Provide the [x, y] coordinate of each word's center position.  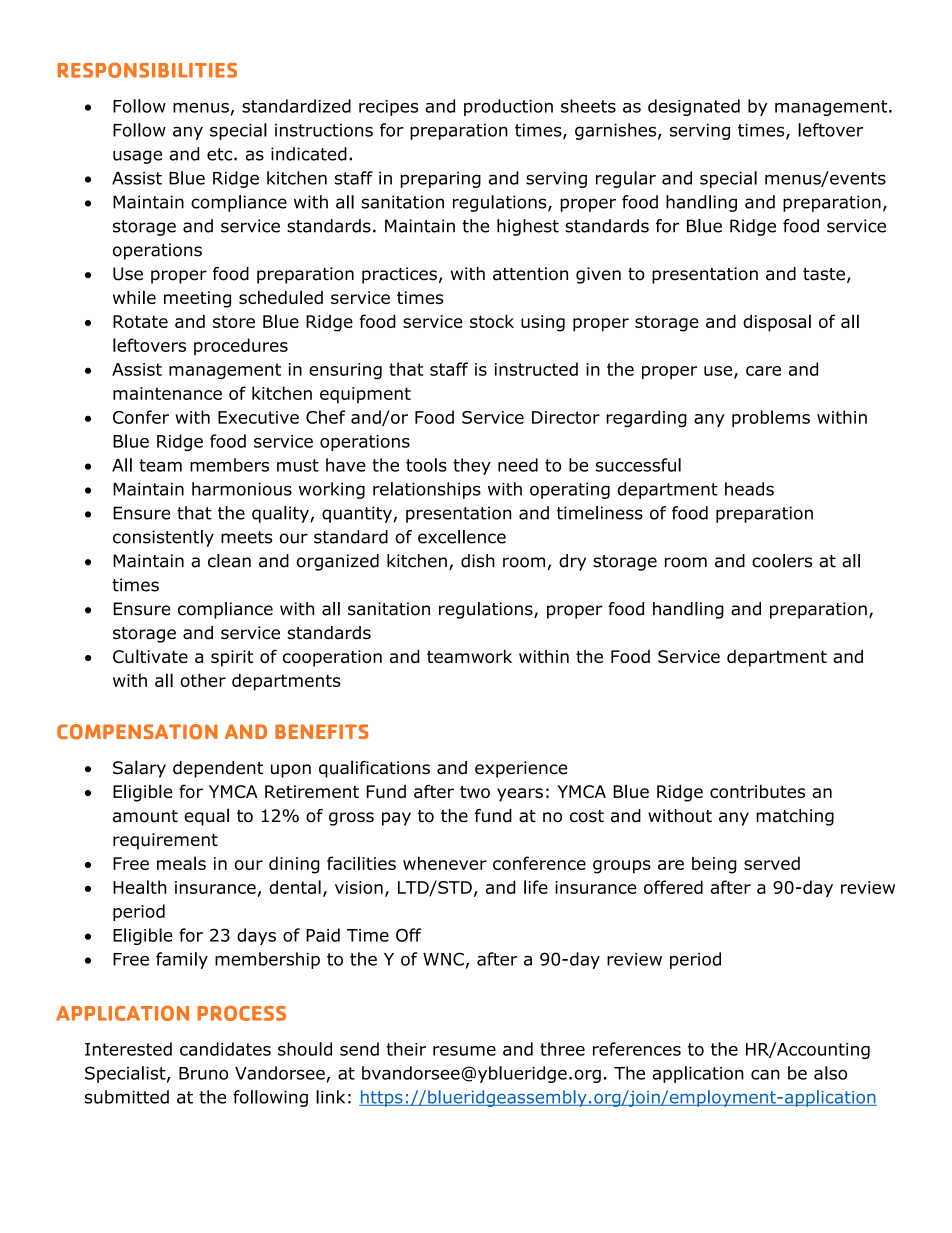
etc [221, 154]
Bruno [203, 1073]
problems [771, 418]
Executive [258, 417]
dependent [218, 769]
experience [521, 769]
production [508, 107]
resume [464, 1051]
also [830, 1073]
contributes [757, 791]
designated [694, 107]
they [472, 466]
